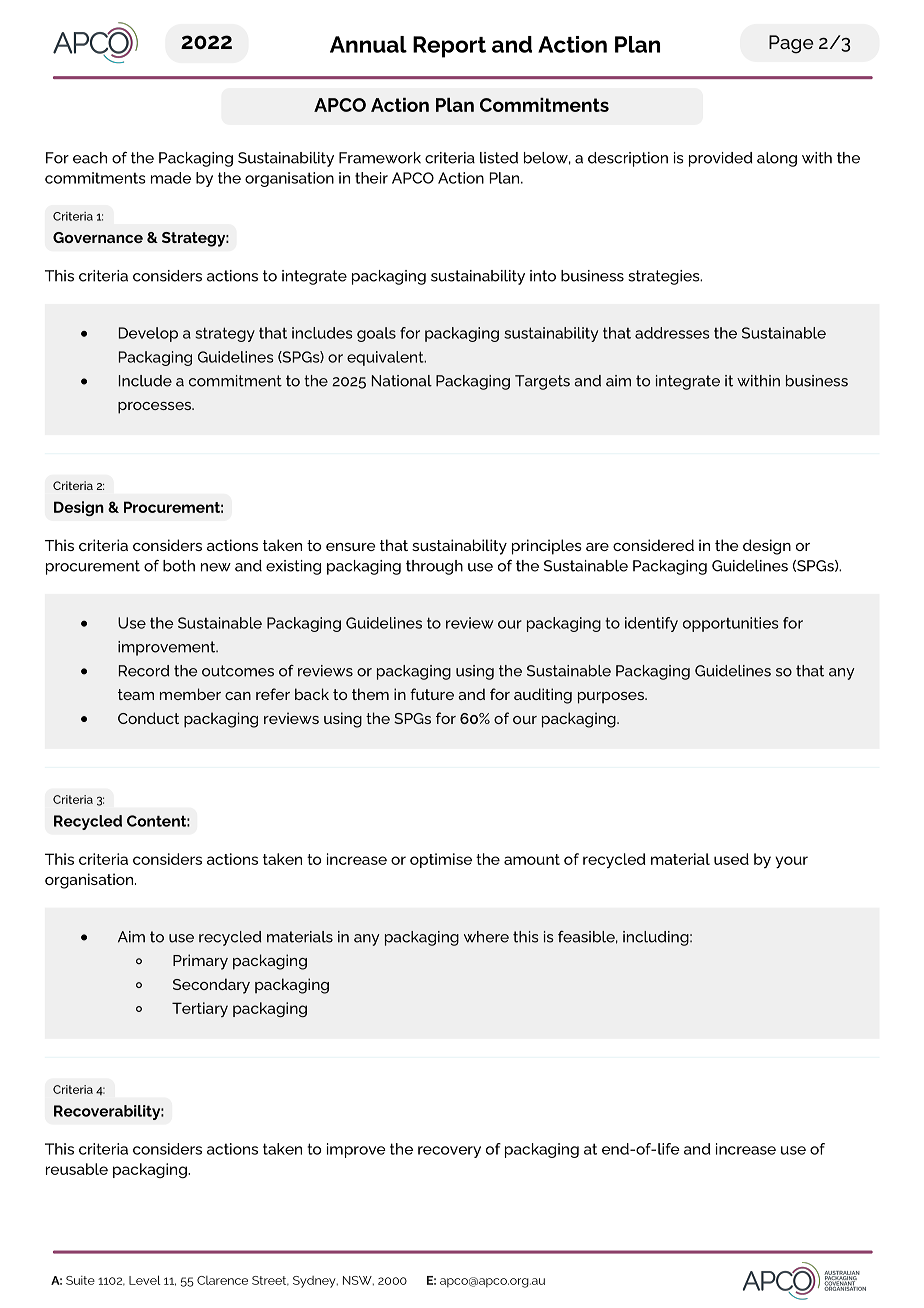 This screenshot has height=1308, width=924. I want to click on future, so click(432, 694).
